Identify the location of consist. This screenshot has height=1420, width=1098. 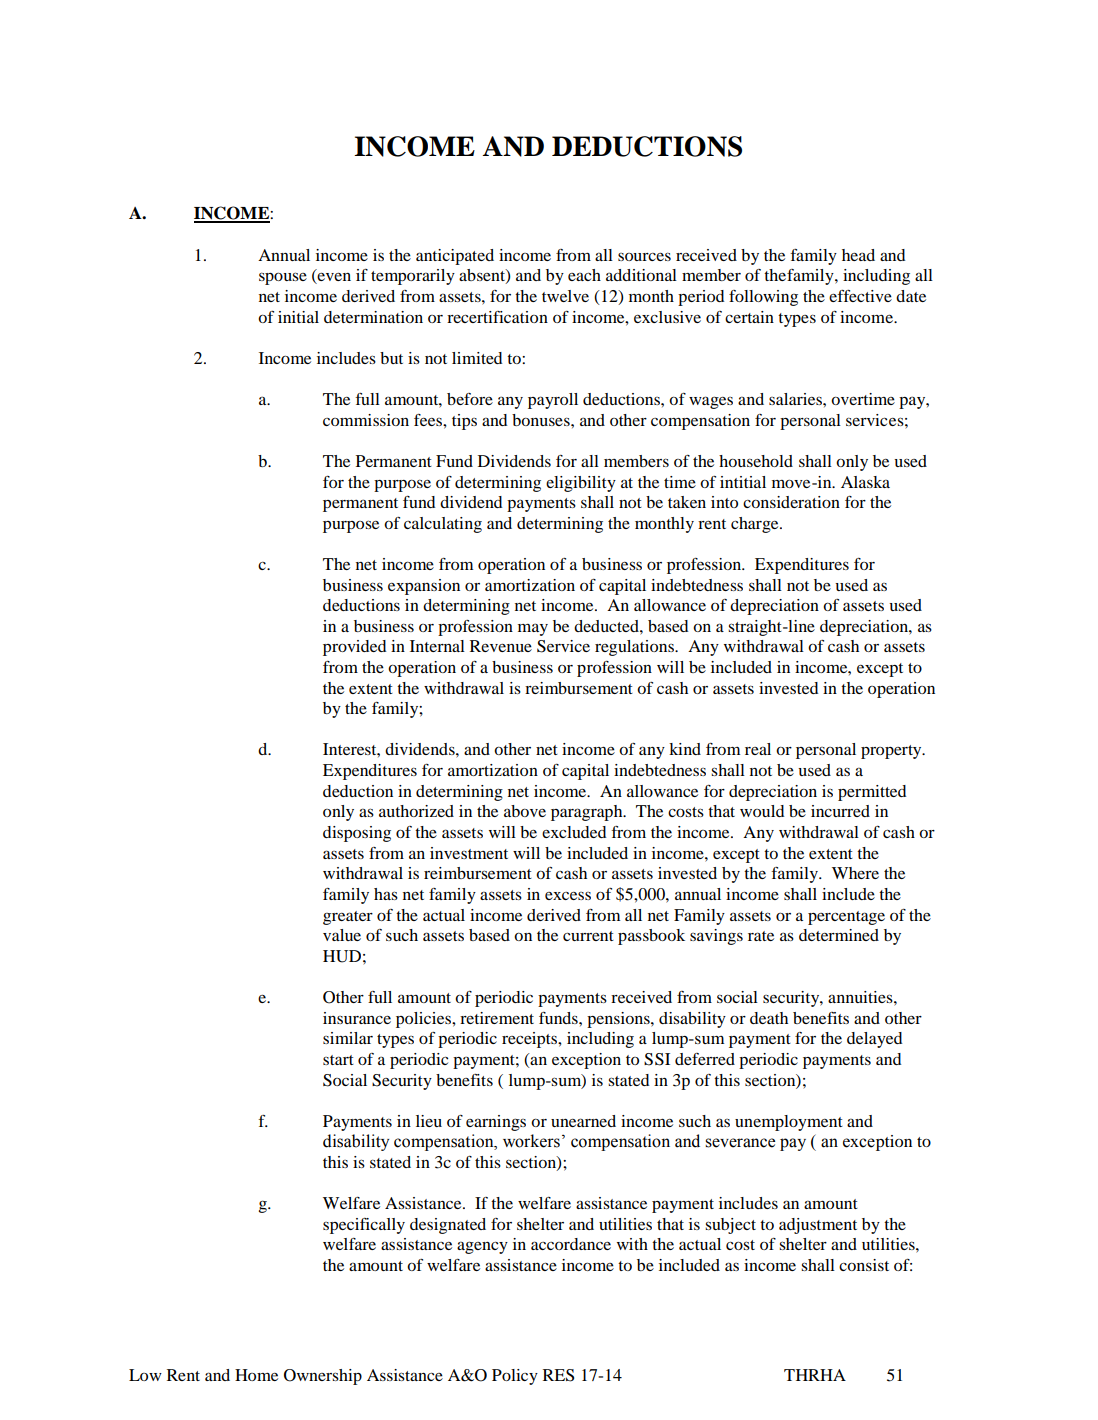
(864, 1265).
